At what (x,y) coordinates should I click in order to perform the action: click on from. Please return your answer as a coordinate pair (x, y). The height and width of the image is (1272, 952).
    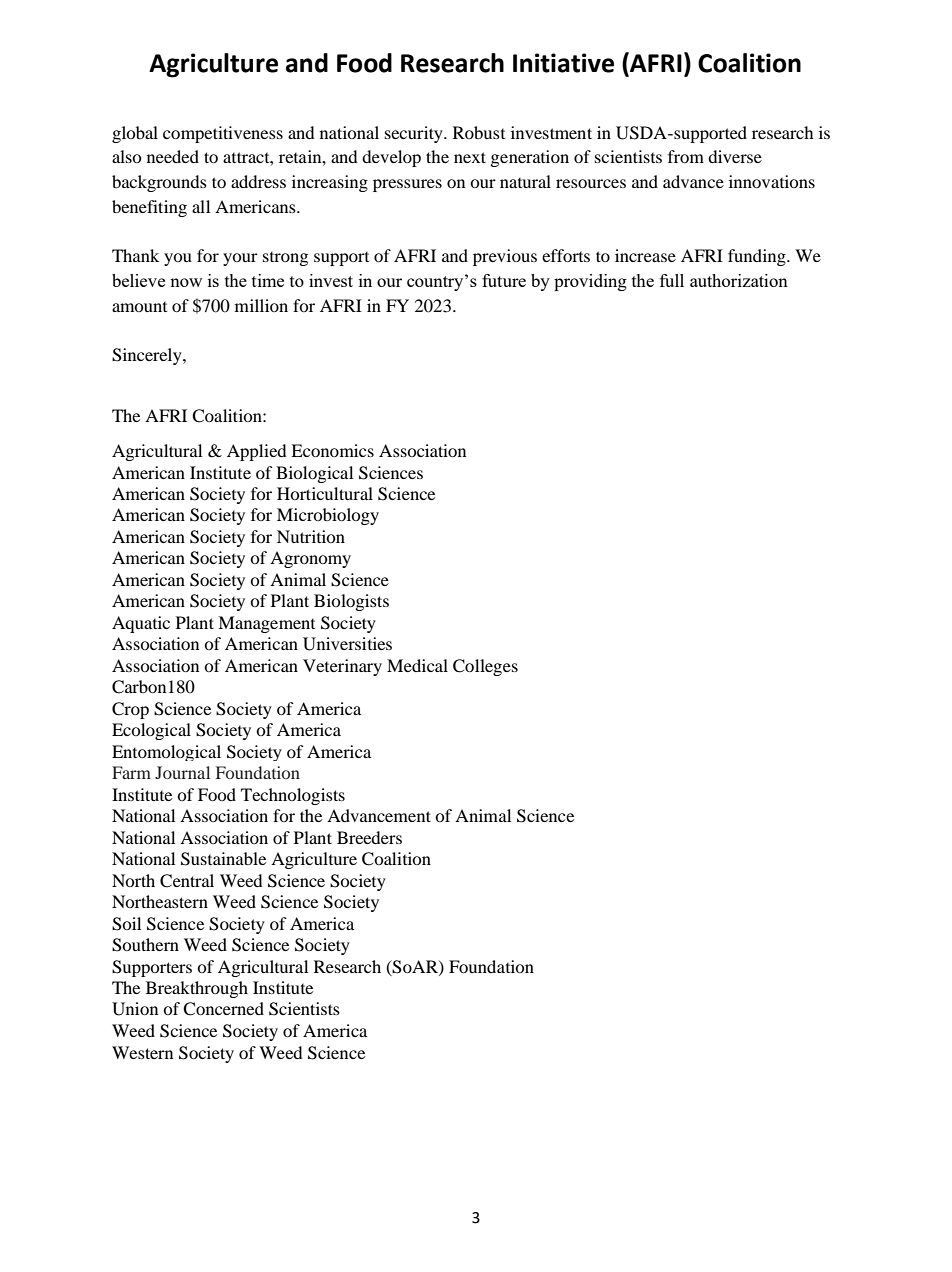
    Looking at the image, I should click on (686, 156).
